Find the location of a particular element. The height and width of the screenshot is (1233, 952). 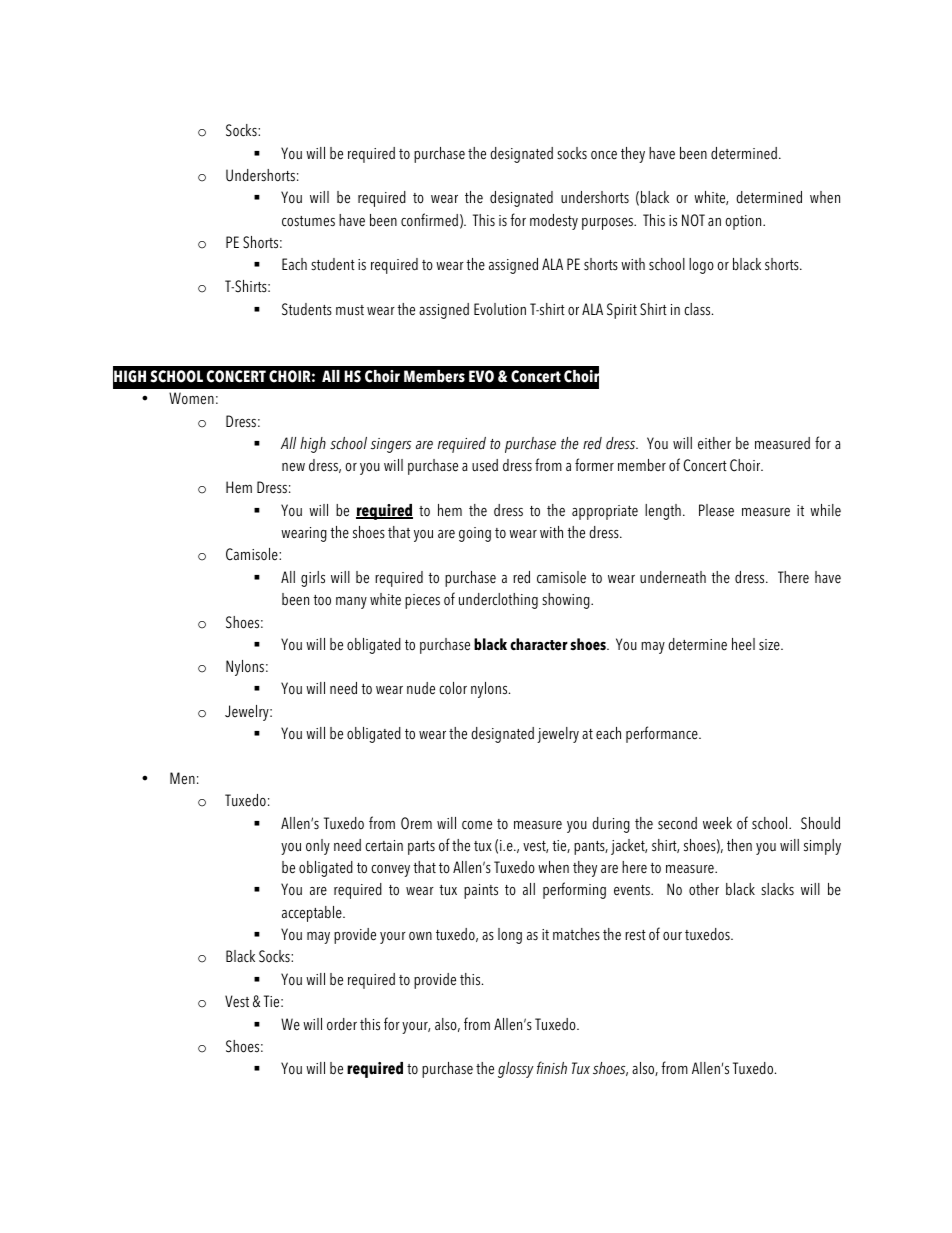

modesty is located at coordinates (554, 222).
